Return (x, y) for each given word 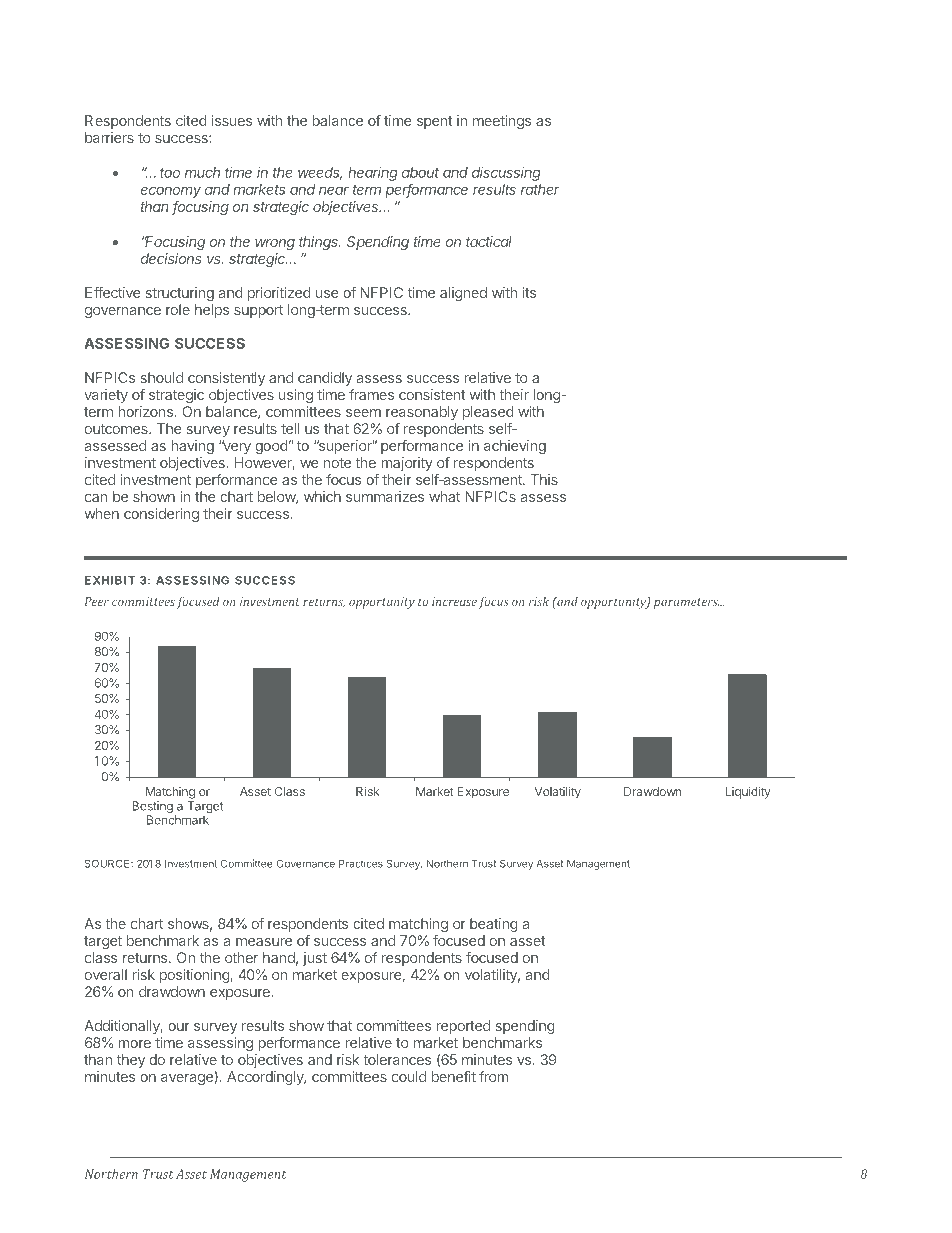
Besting (152, 808)
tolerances (397, 1059)
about (420, 172)
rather (540, 189)
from (493, 1076)
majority (407, 464)
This (544, 479)
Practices (361, 863)
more (134, 1044)
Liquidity (748, 792)
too (170, 173)
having (192, 447)
